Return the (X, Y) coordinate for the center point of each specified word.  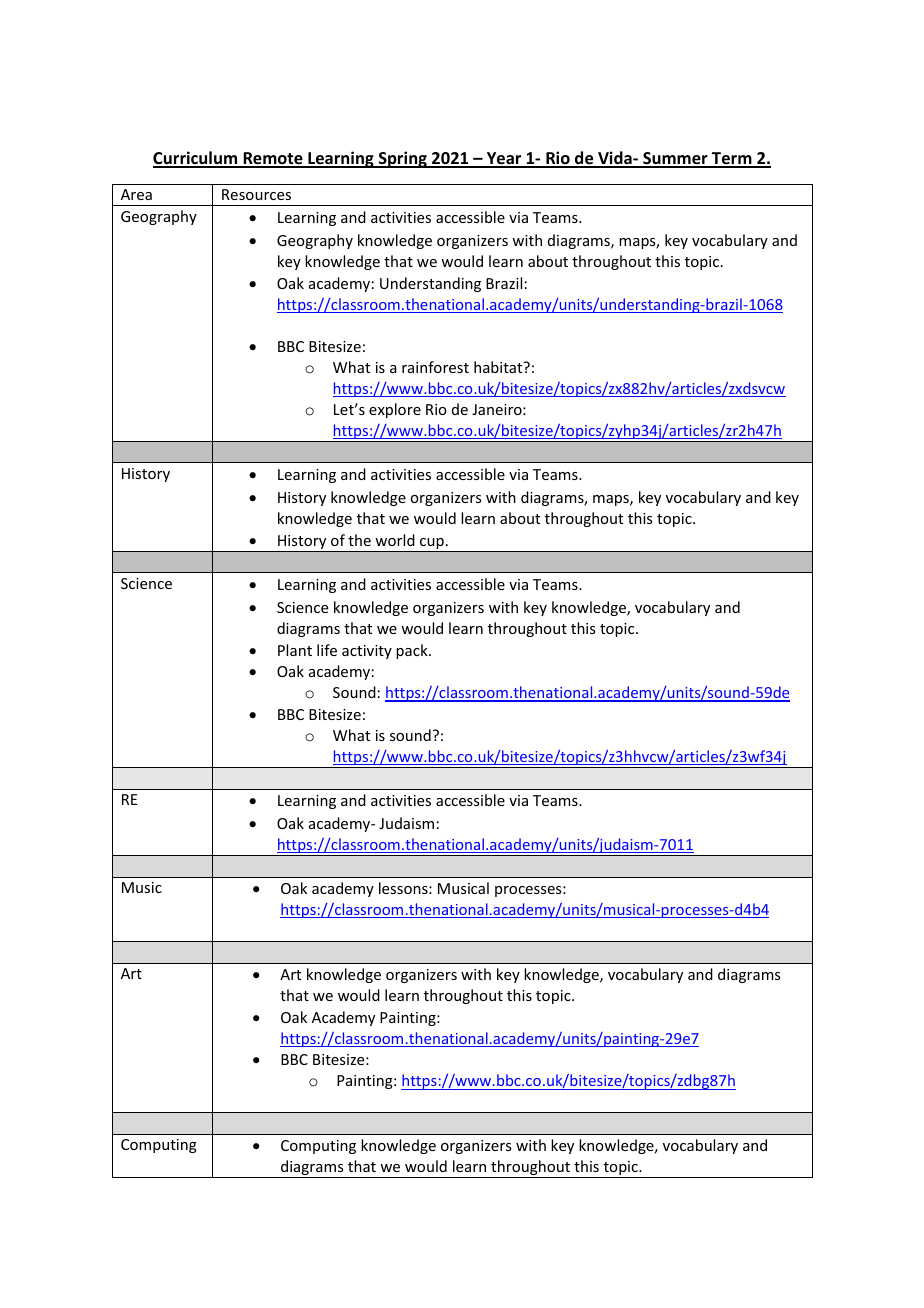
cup (432, 545)
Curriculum (196, 159)
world (395, 540)
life (327, 650)
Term (732, 159)
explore (395, 410)
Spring (402, 159)
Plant (295, 650)
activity (367, 652)
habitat (499, 367)
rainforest (435, 367)
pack (413, 651)
